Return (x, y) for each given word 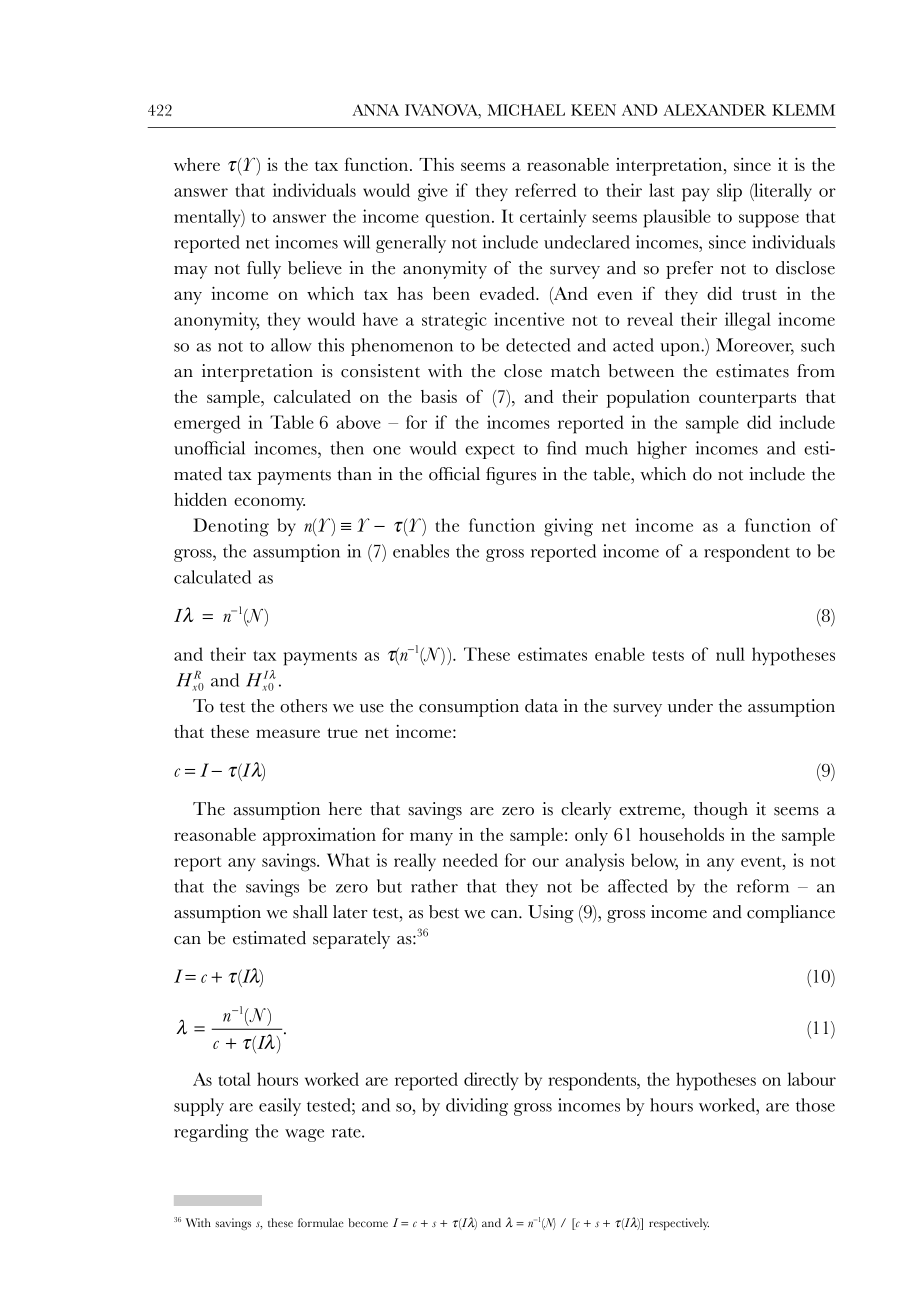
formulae (321, 1222)
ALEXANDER (714, 110)
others (303, 706)
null (730, 654)
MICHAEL (526, 110)
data (541, 706)
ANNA (375, 110)
